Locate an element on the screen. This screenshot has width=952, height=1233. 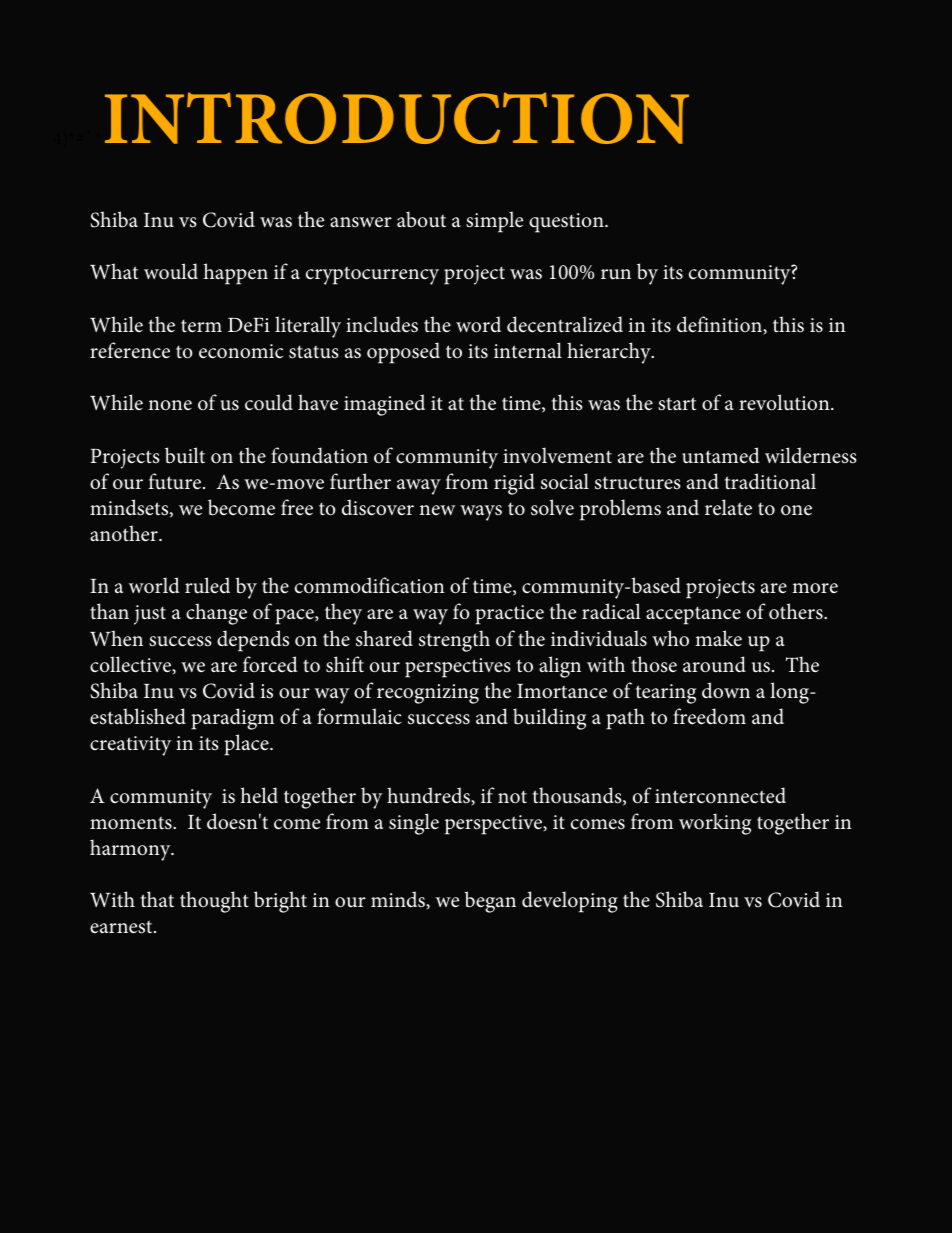
another is located at coordinates (125, 533).
